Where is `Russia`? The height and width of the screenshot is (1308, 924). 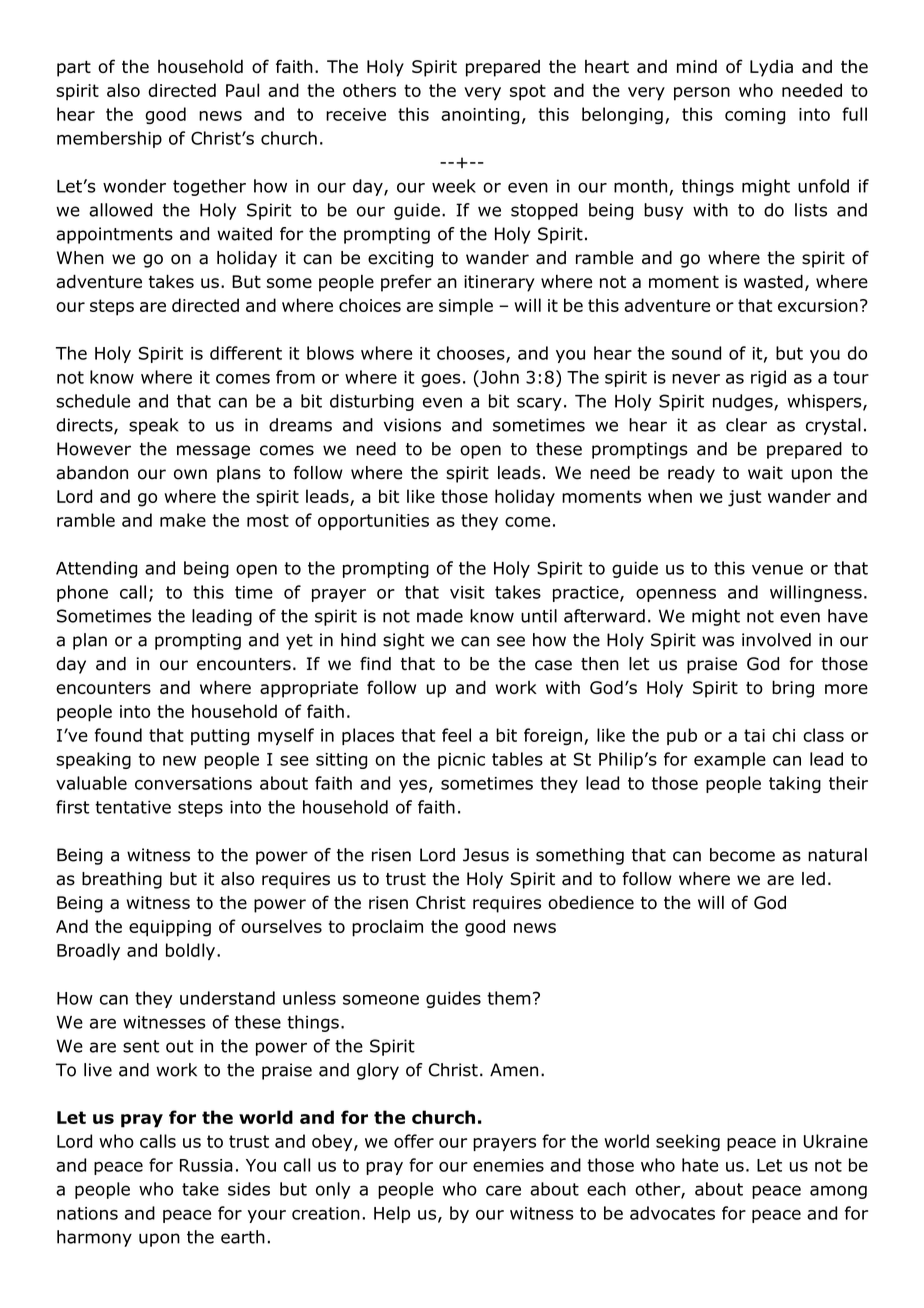 Russia is located at coordinates (206, 1165).
